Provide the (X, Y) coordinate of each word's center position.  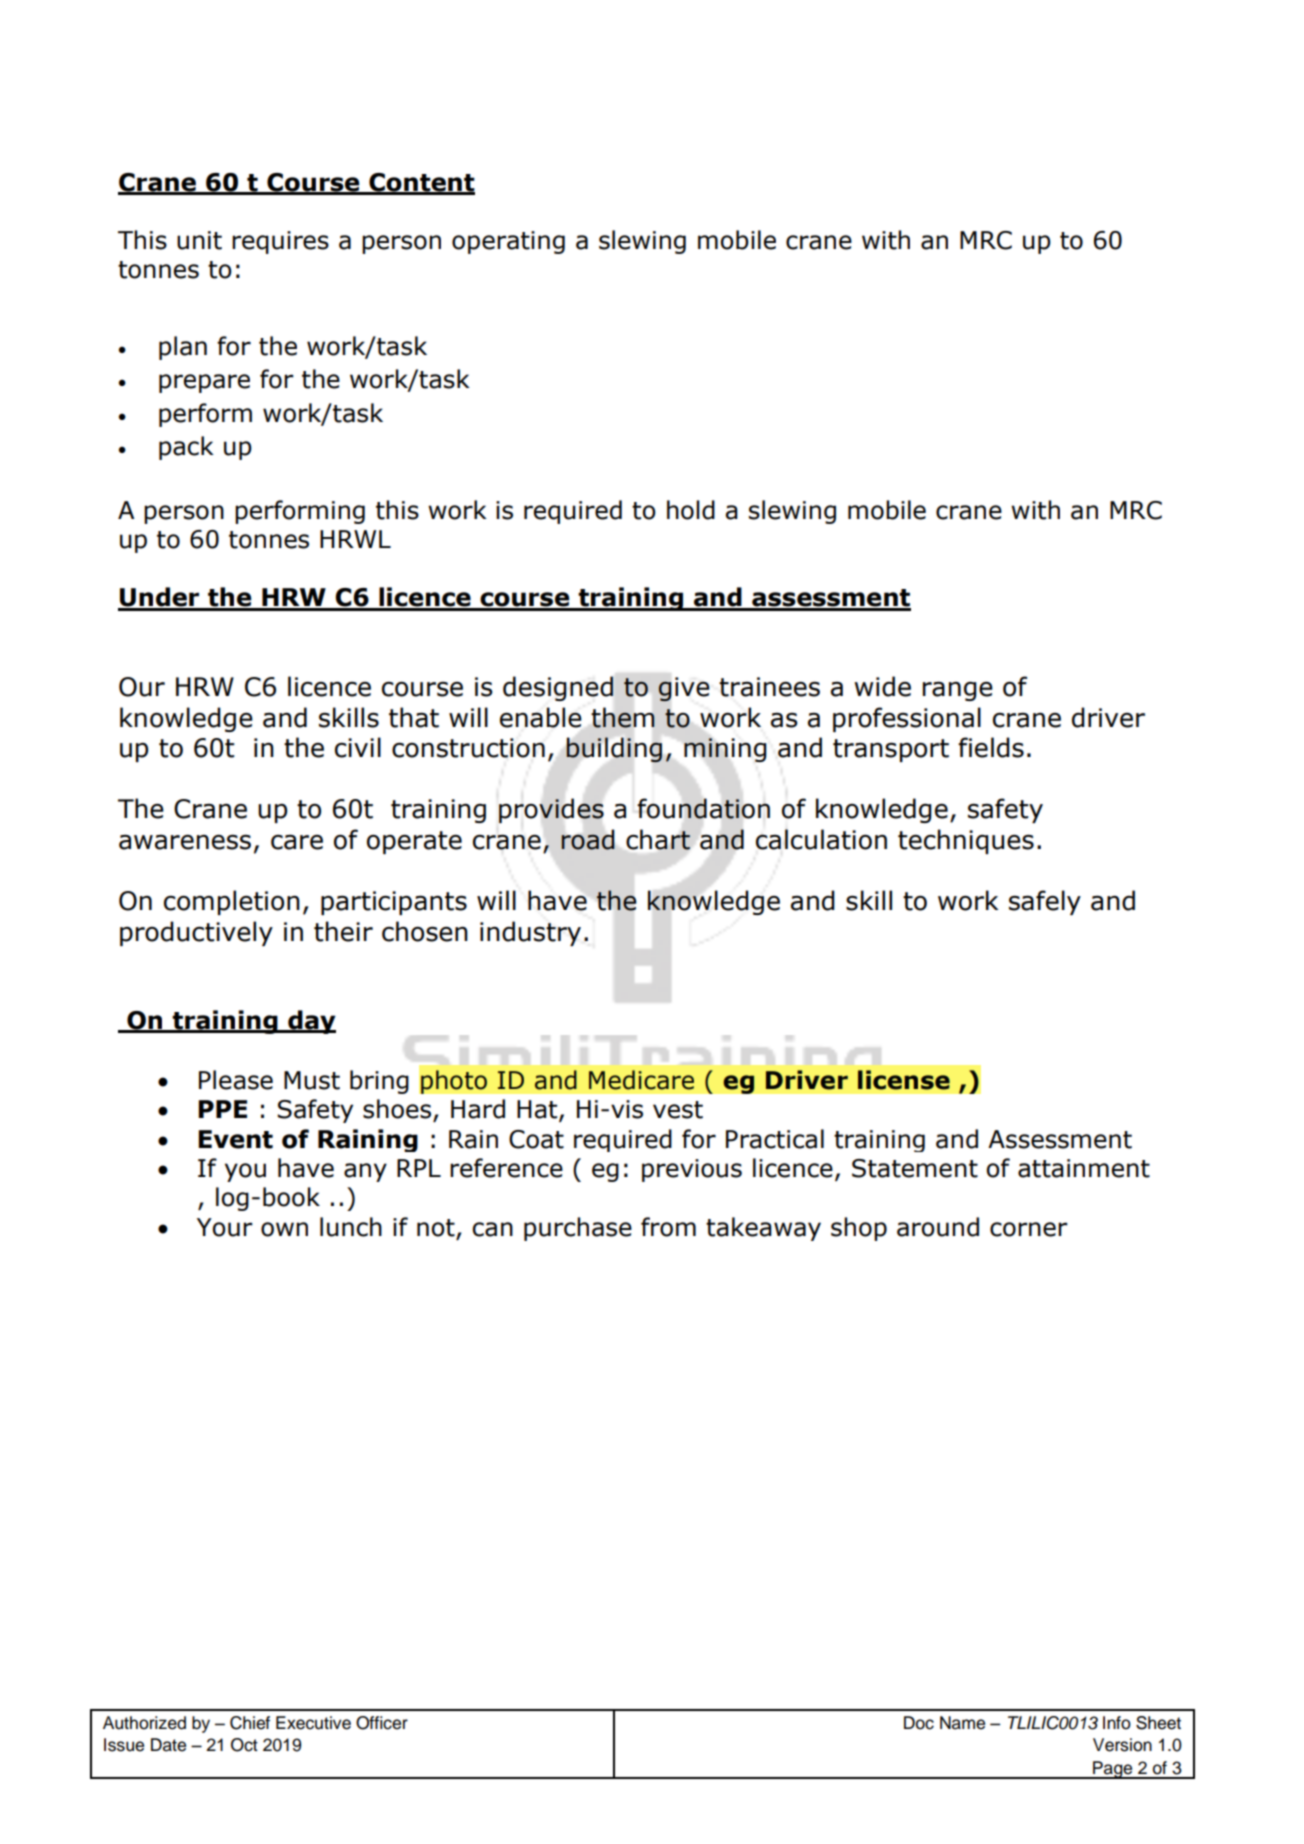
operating (508, 242)
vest (678, 1110)
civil (358, 747)
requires (280, 242)
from (668, 1227)
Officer (382, 1723)
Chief (250, 1723)
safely (1045, 902)
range (958, 691)
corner (1029, 1229)
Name (962, 1723)
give (684, 689)
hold (691, 510)
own (284, 1229)
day (311, 1022)
